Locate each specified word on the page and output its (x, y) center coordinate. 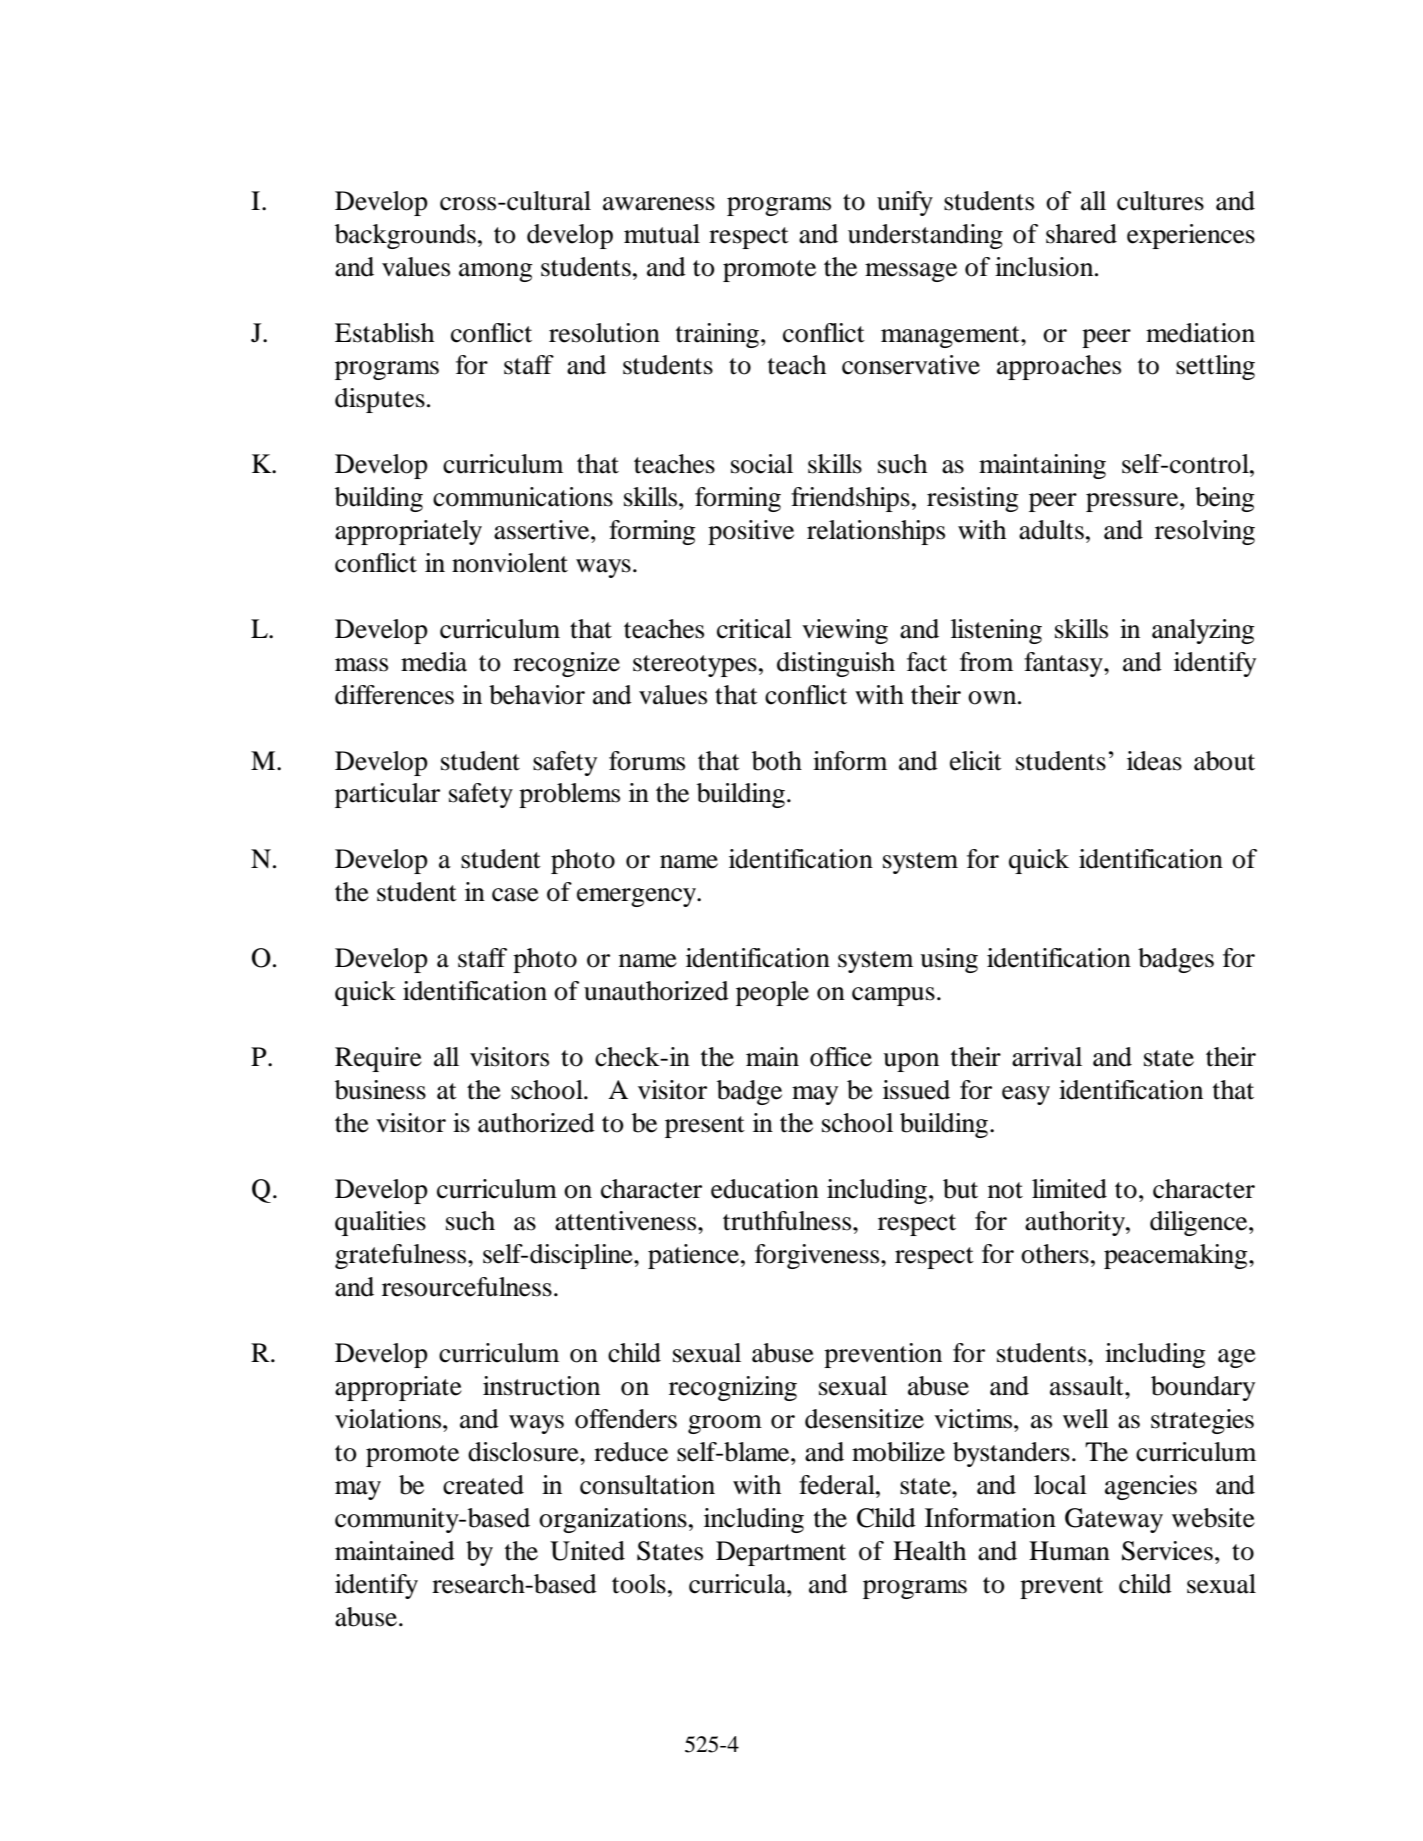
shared (1081, 234)
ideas (1154, 761)
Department (781, 1553)
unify (905, 203)
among (496, 272)
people (772, 993)
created (483, 1485)
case (515, 895)
